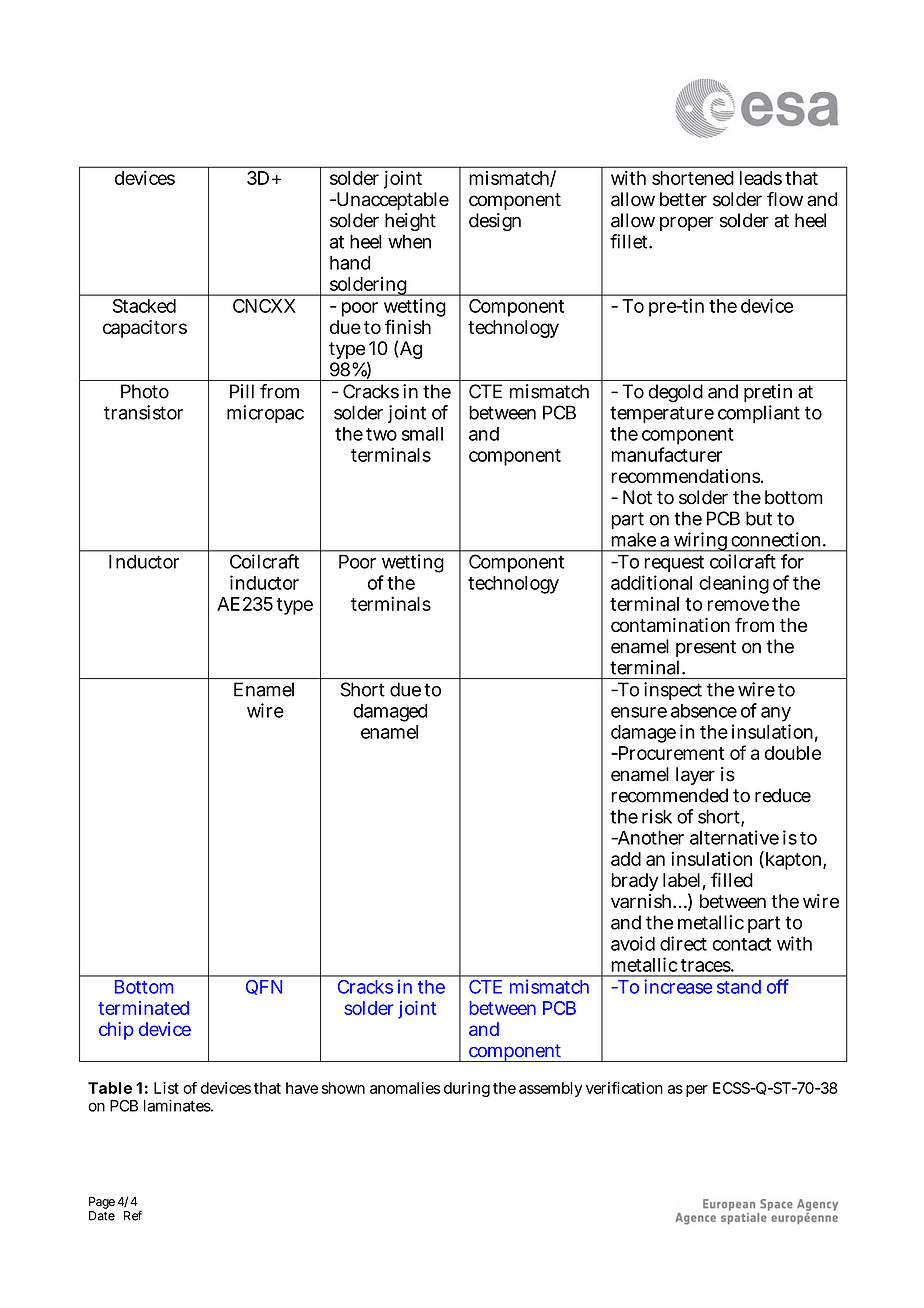 The height and width of the screenshot is (1308, 924). What do you see at coordinates (467, 1089) in the screenshot?
I see `during` at bounding box center [467, 1089].
